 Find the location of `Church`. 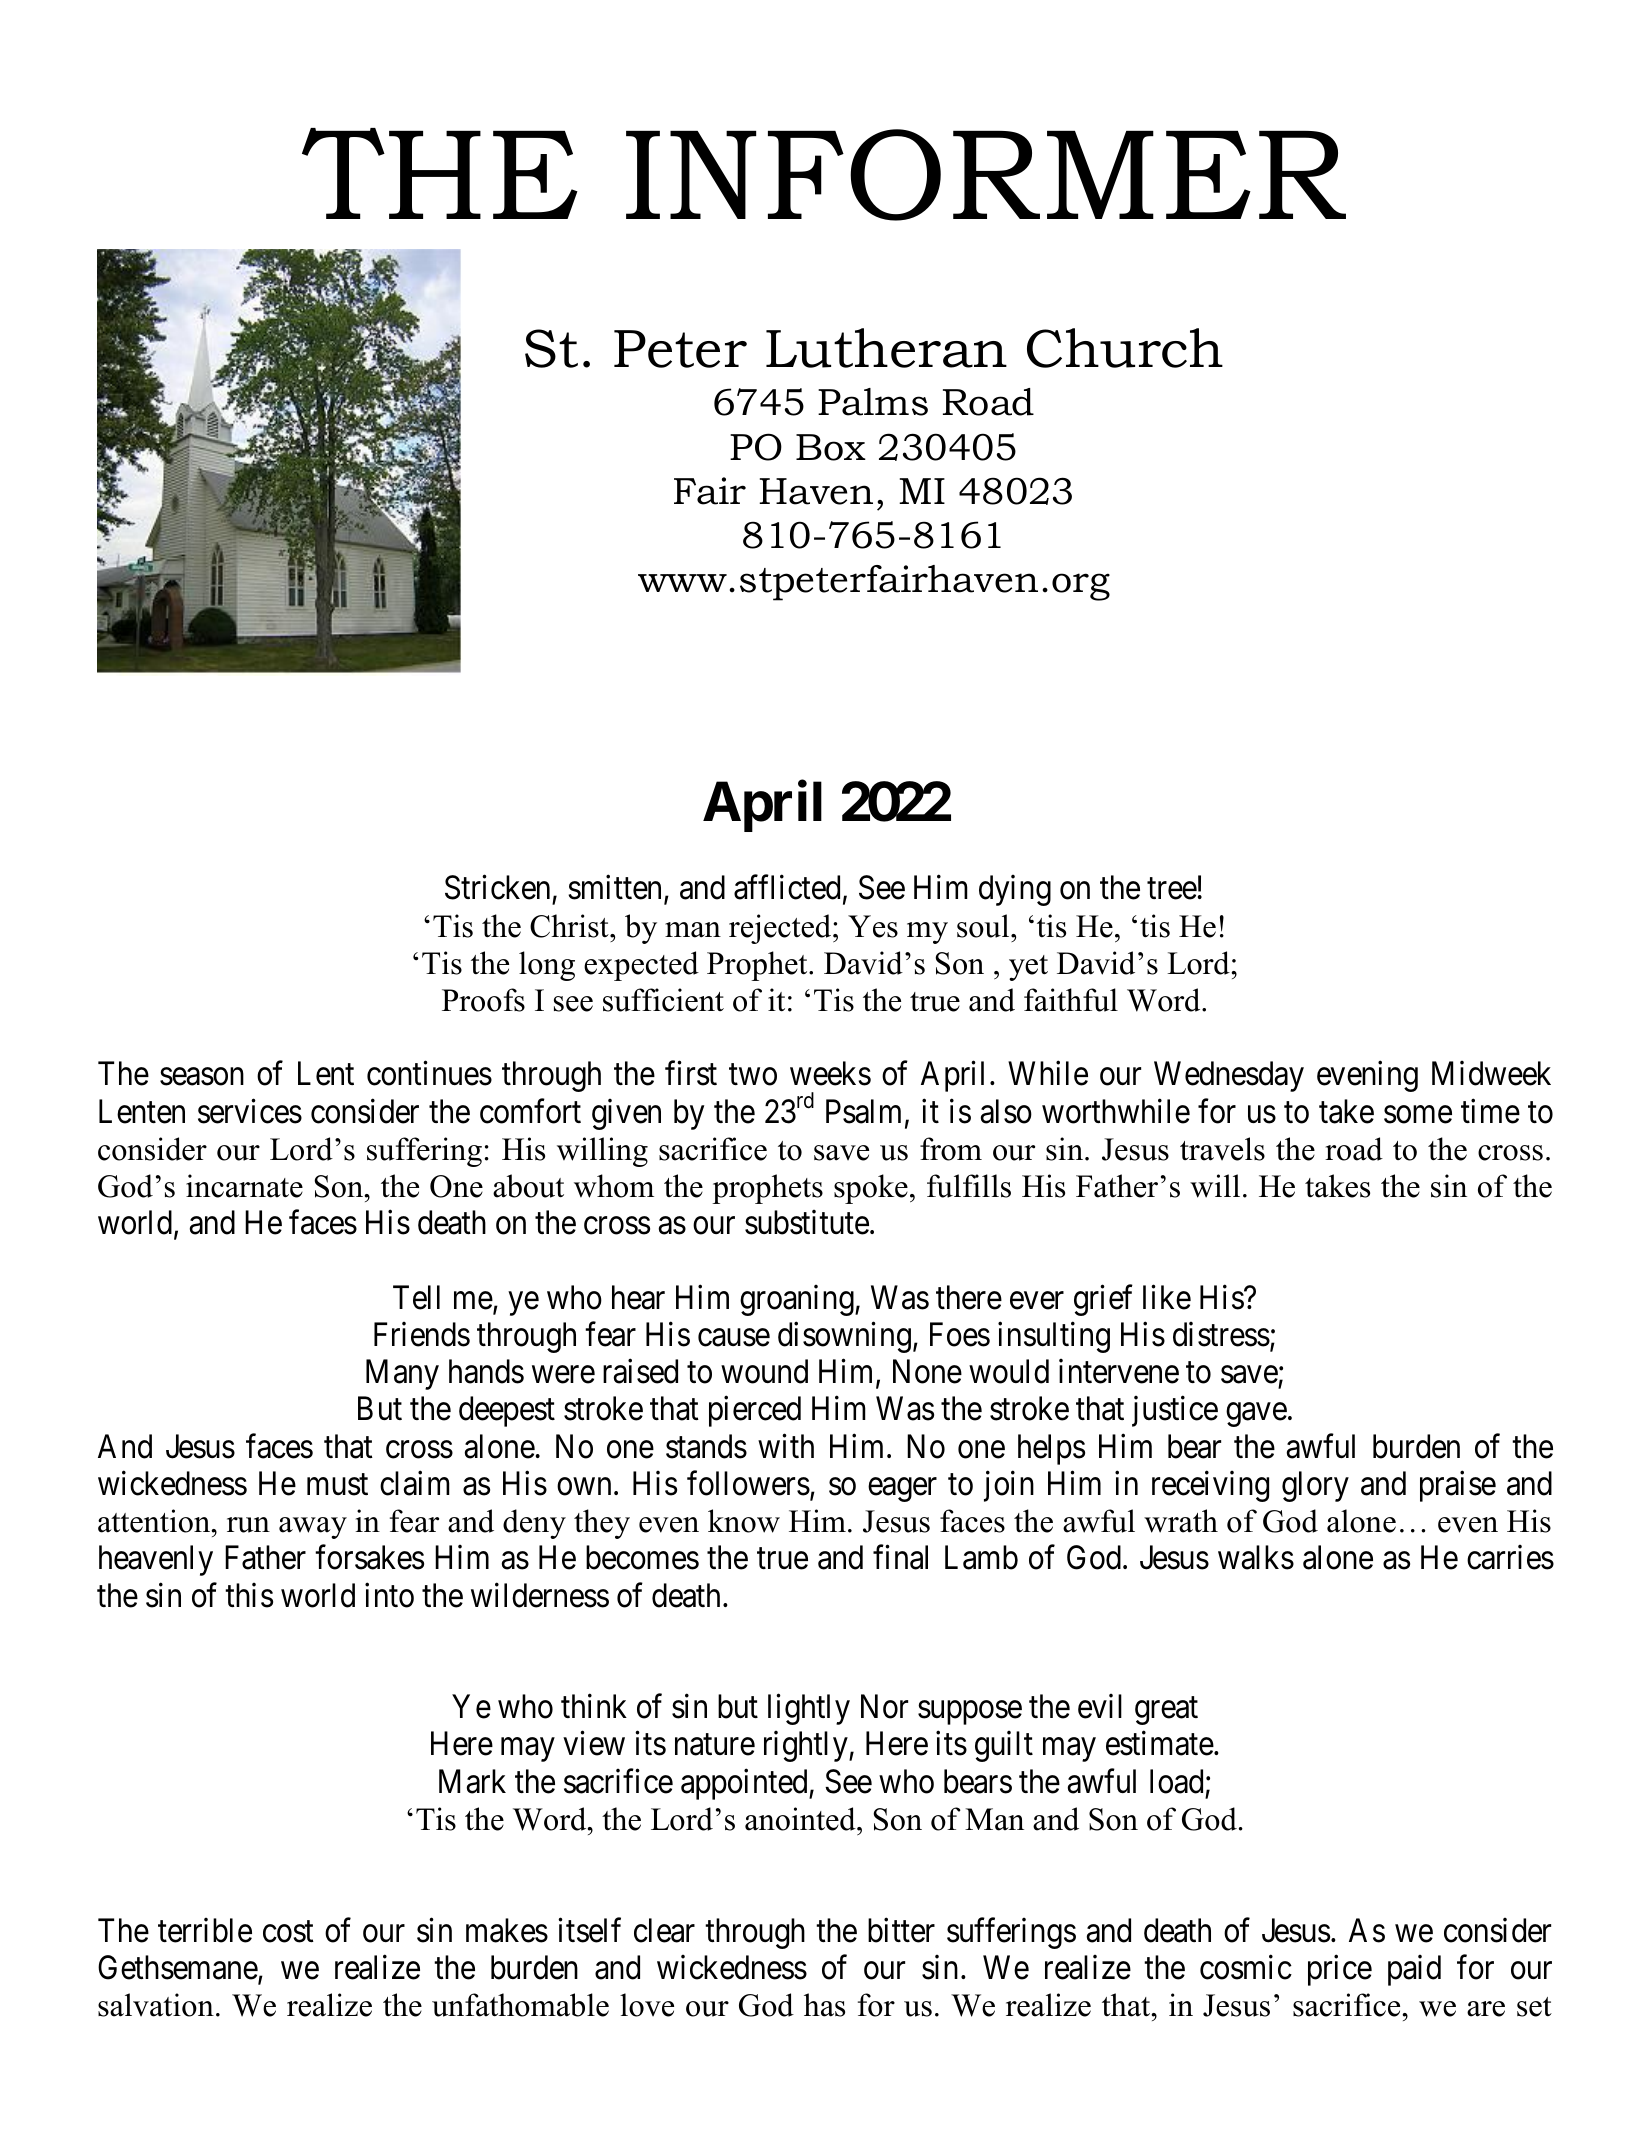

Church is located at coordinates (1125, 348).
